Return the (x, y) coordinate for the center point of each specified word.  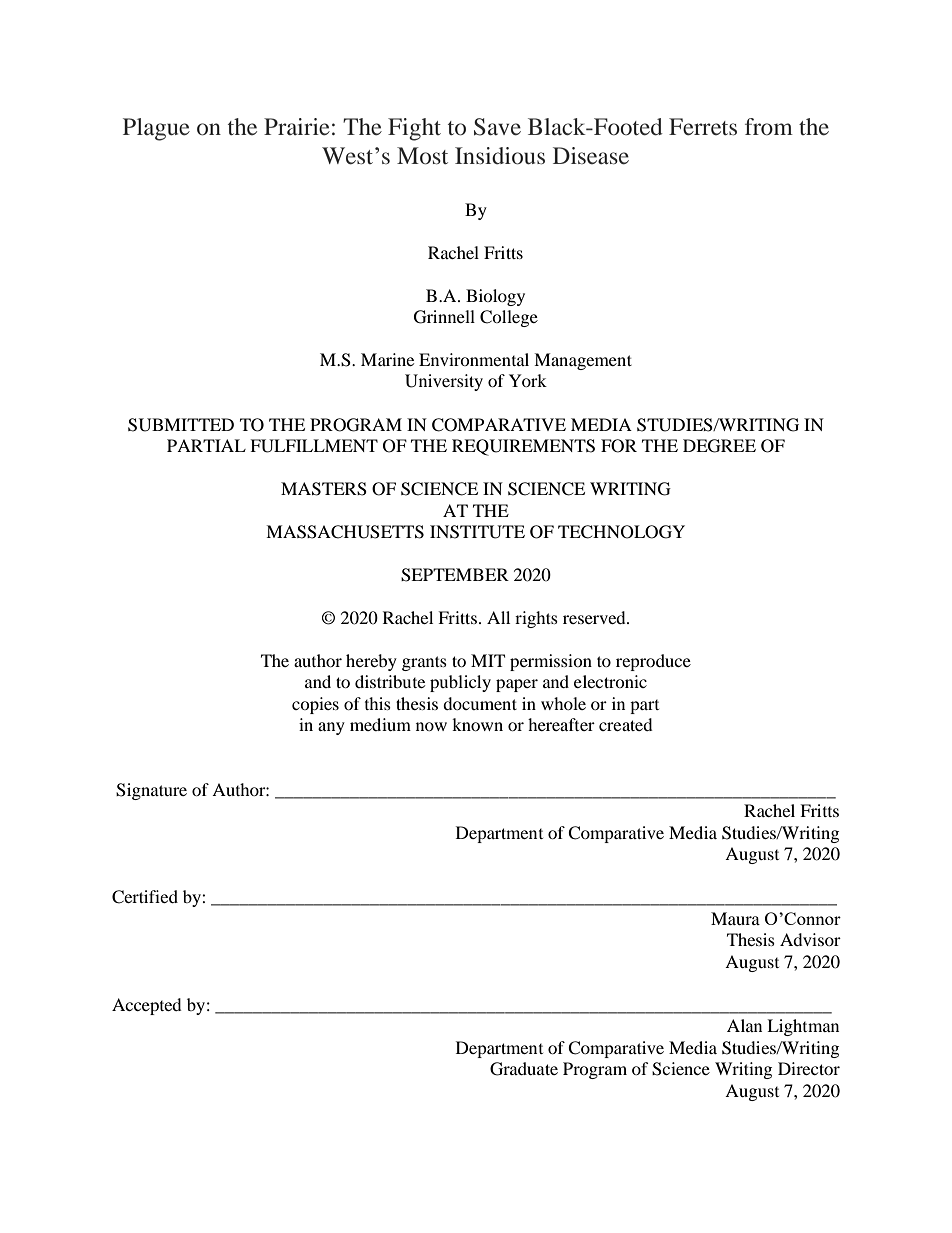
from (769, 126)
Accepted (147, 1006)
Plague (156, 129)
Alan (744, 1025)
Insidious (500, 156)
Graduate (524, 1069)
